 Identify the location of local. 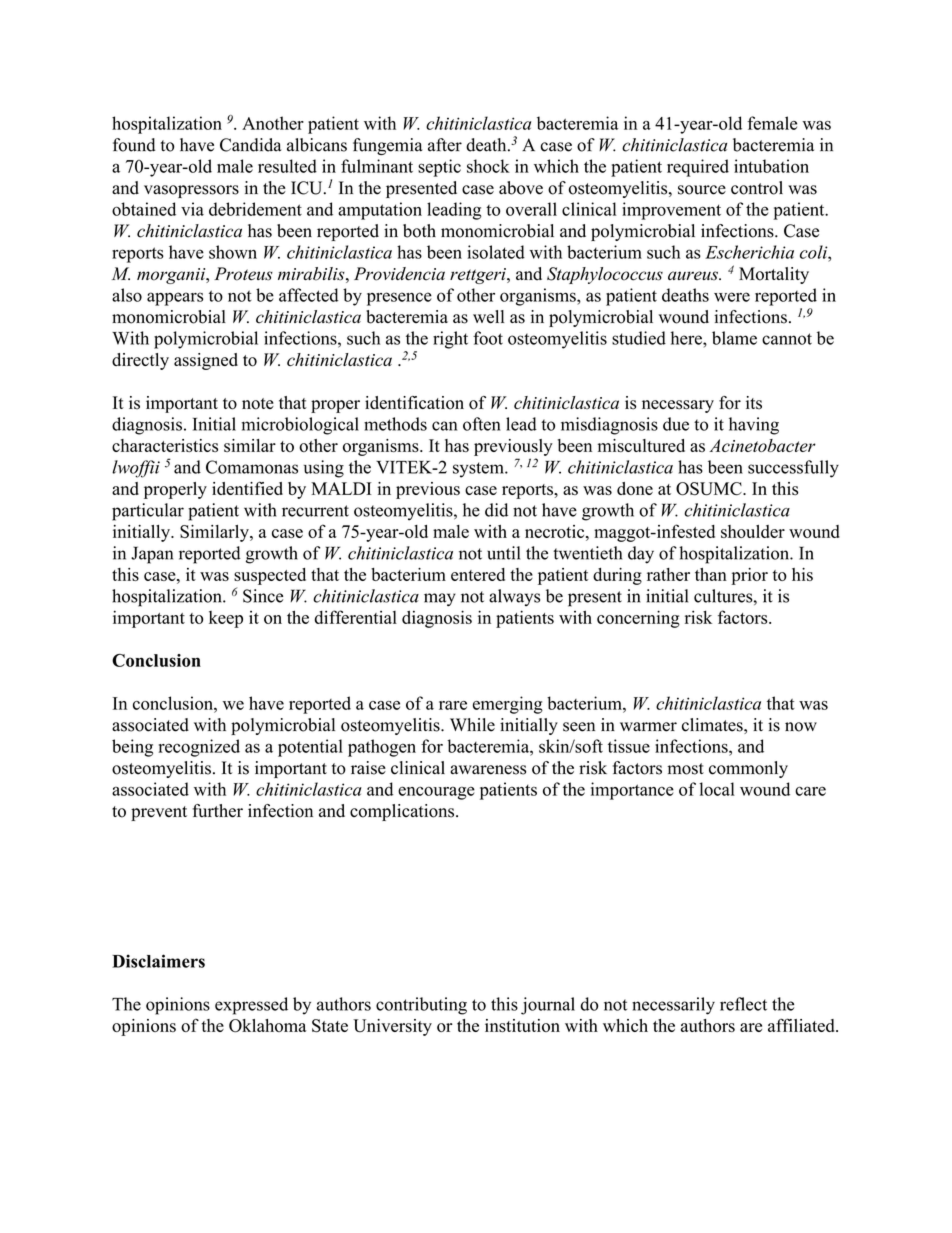
(717, 789).
